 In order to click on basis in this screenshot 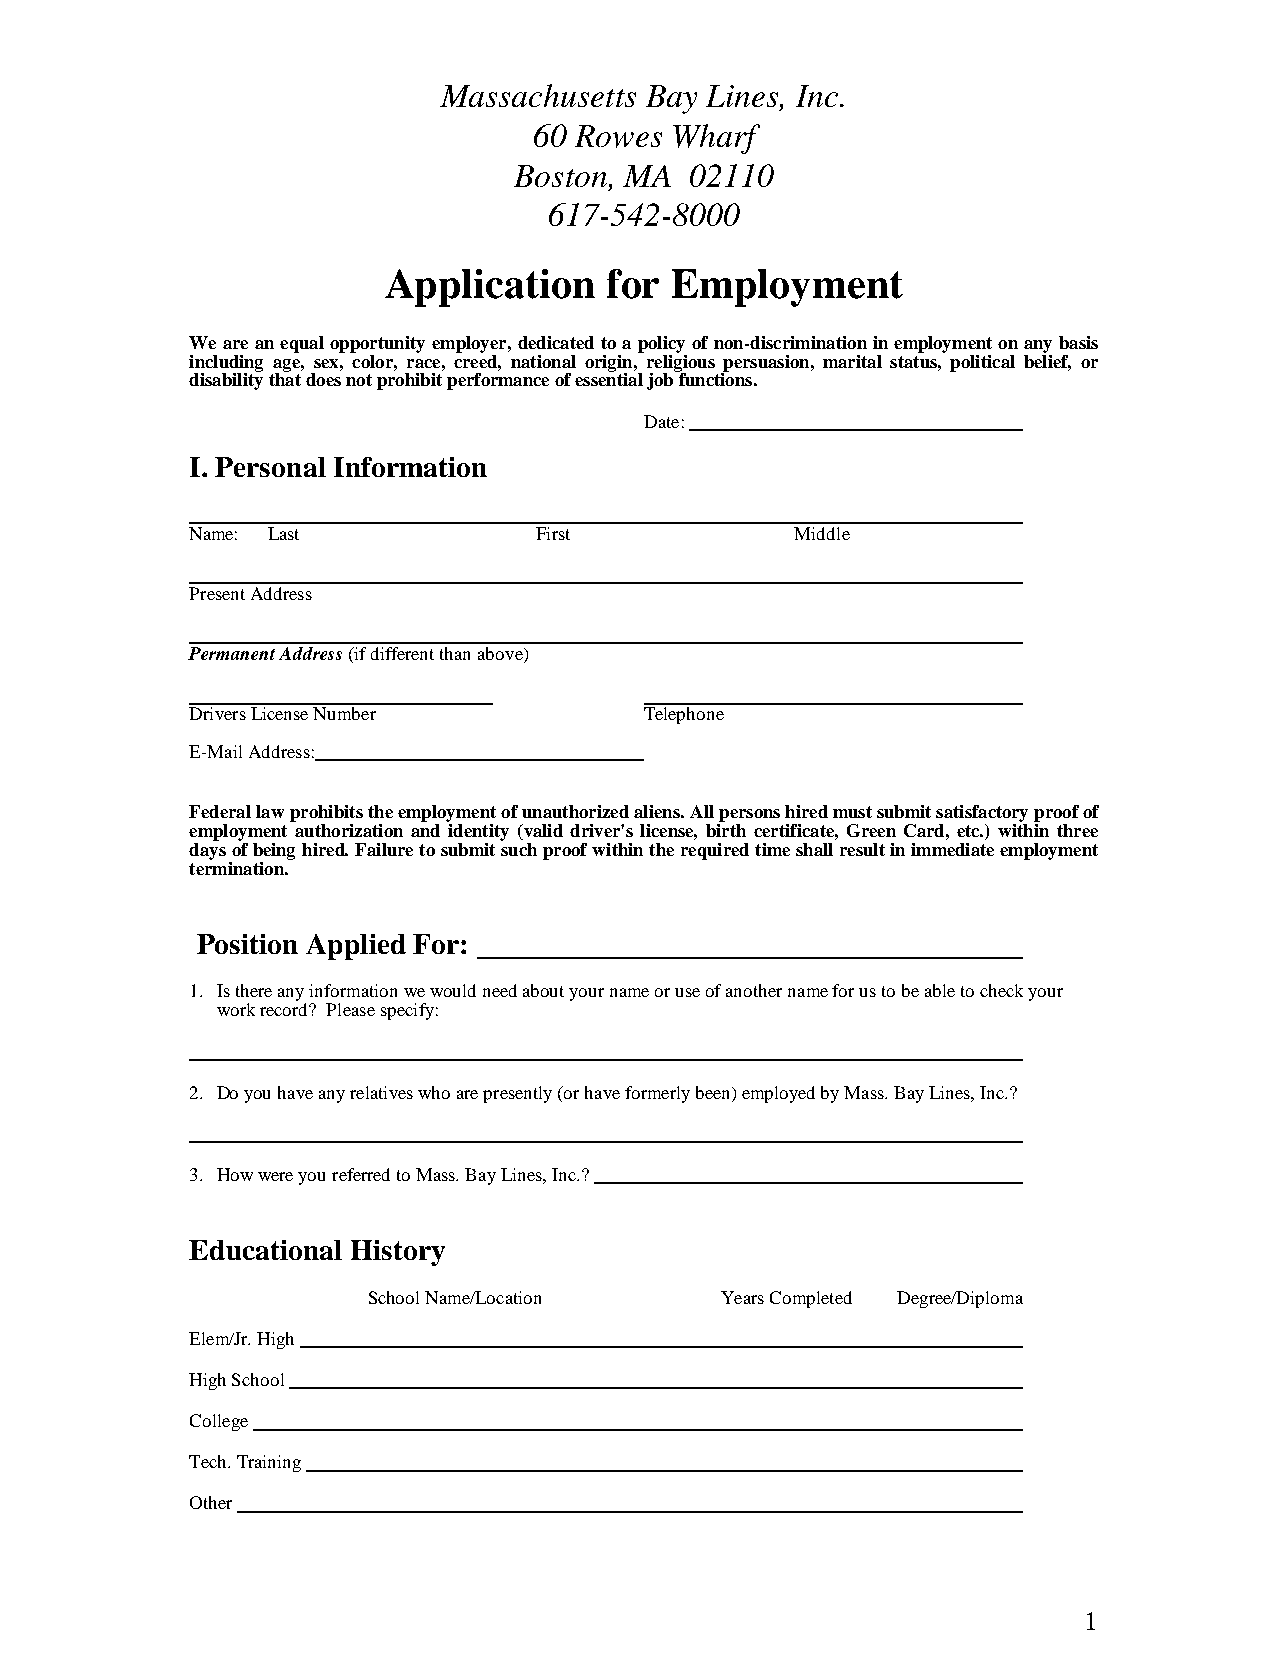, I will do `click(1078, 342)`.
